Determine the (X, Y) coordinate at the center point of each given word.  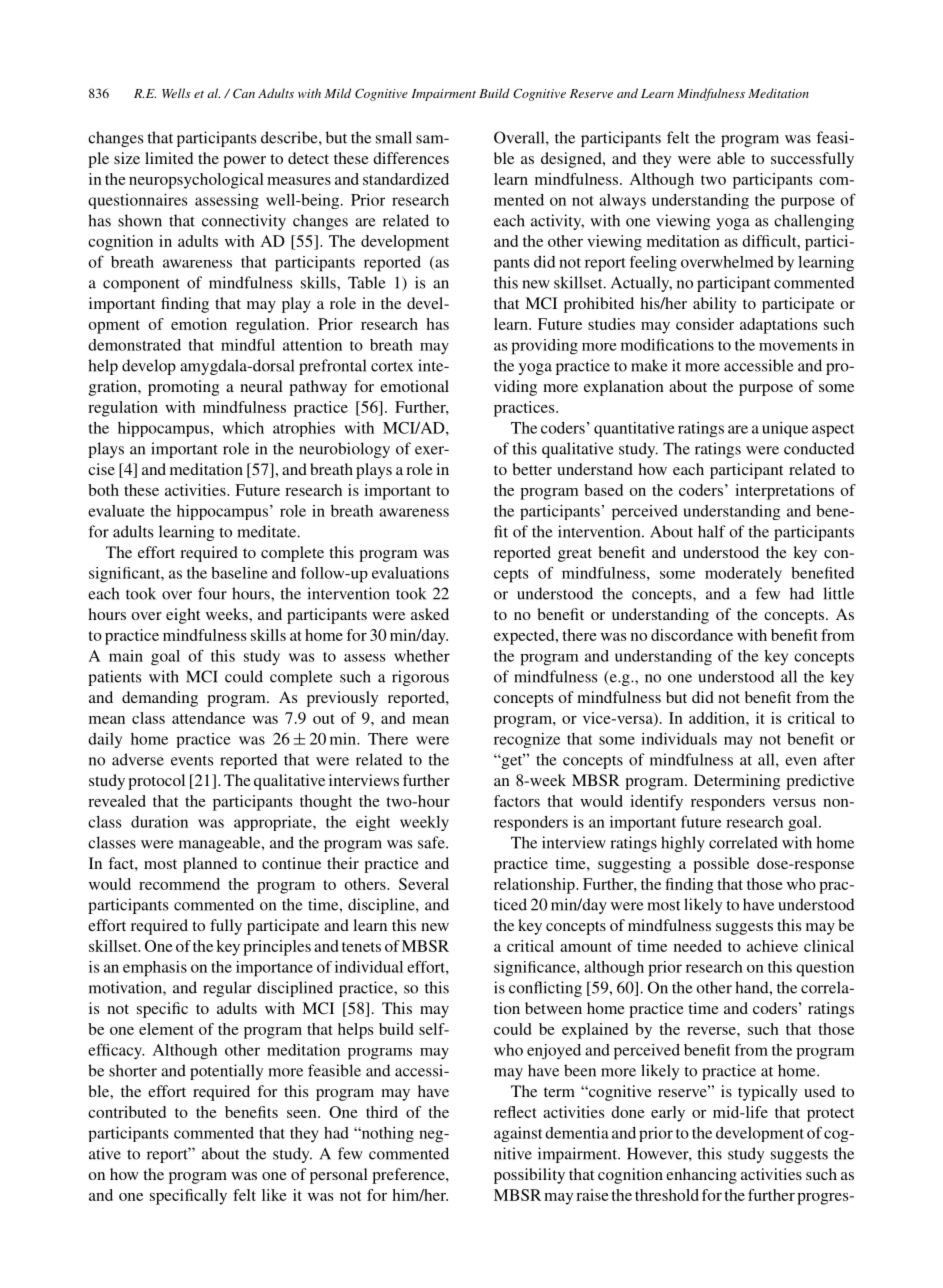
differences (411, 158)
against (518, 1134)
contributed (127, 1112)
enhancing (701, 1176)
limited (169, 158)
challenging (814, 222)
